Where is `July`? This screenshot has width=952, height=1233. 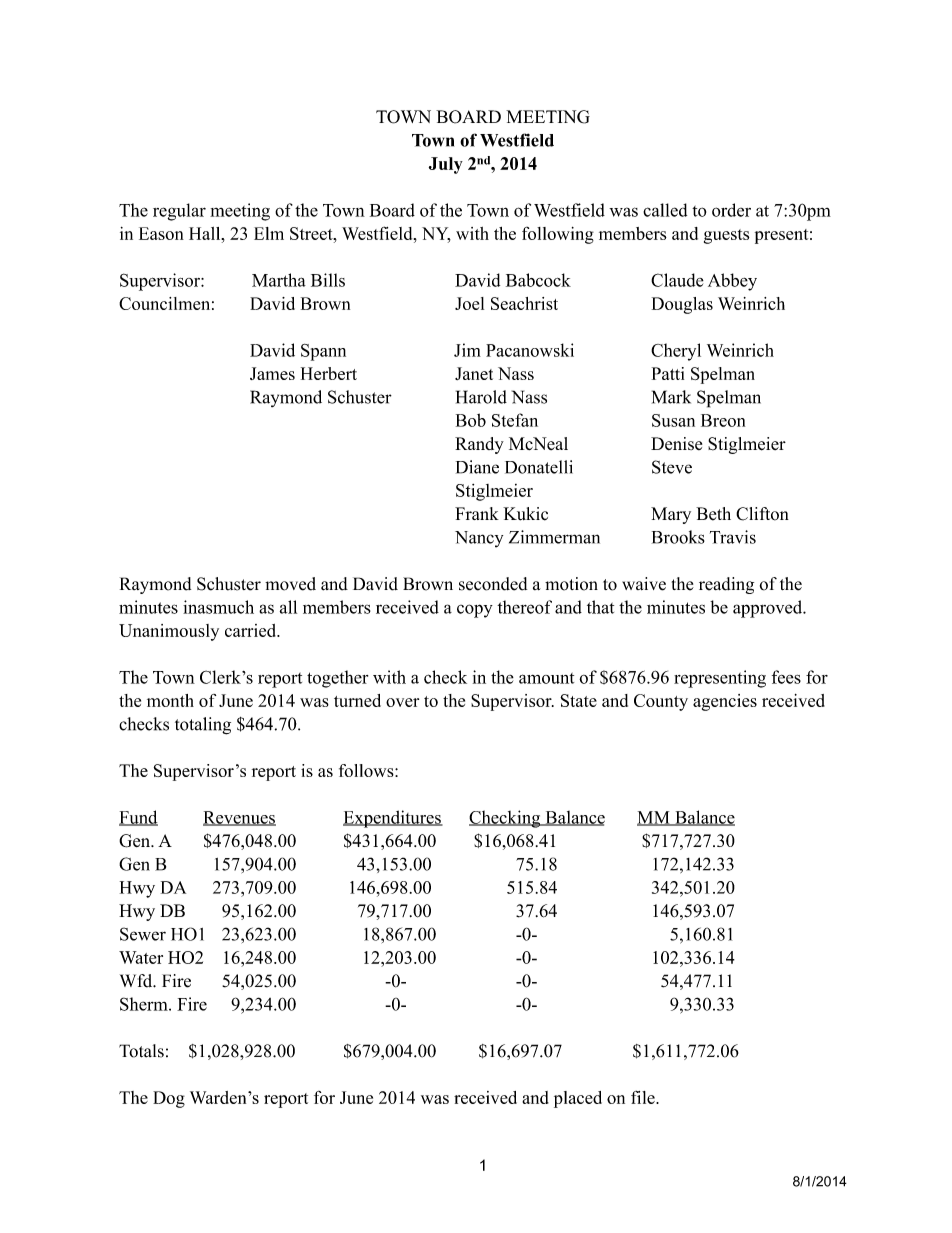
July is located at coordinates (446, 165).
